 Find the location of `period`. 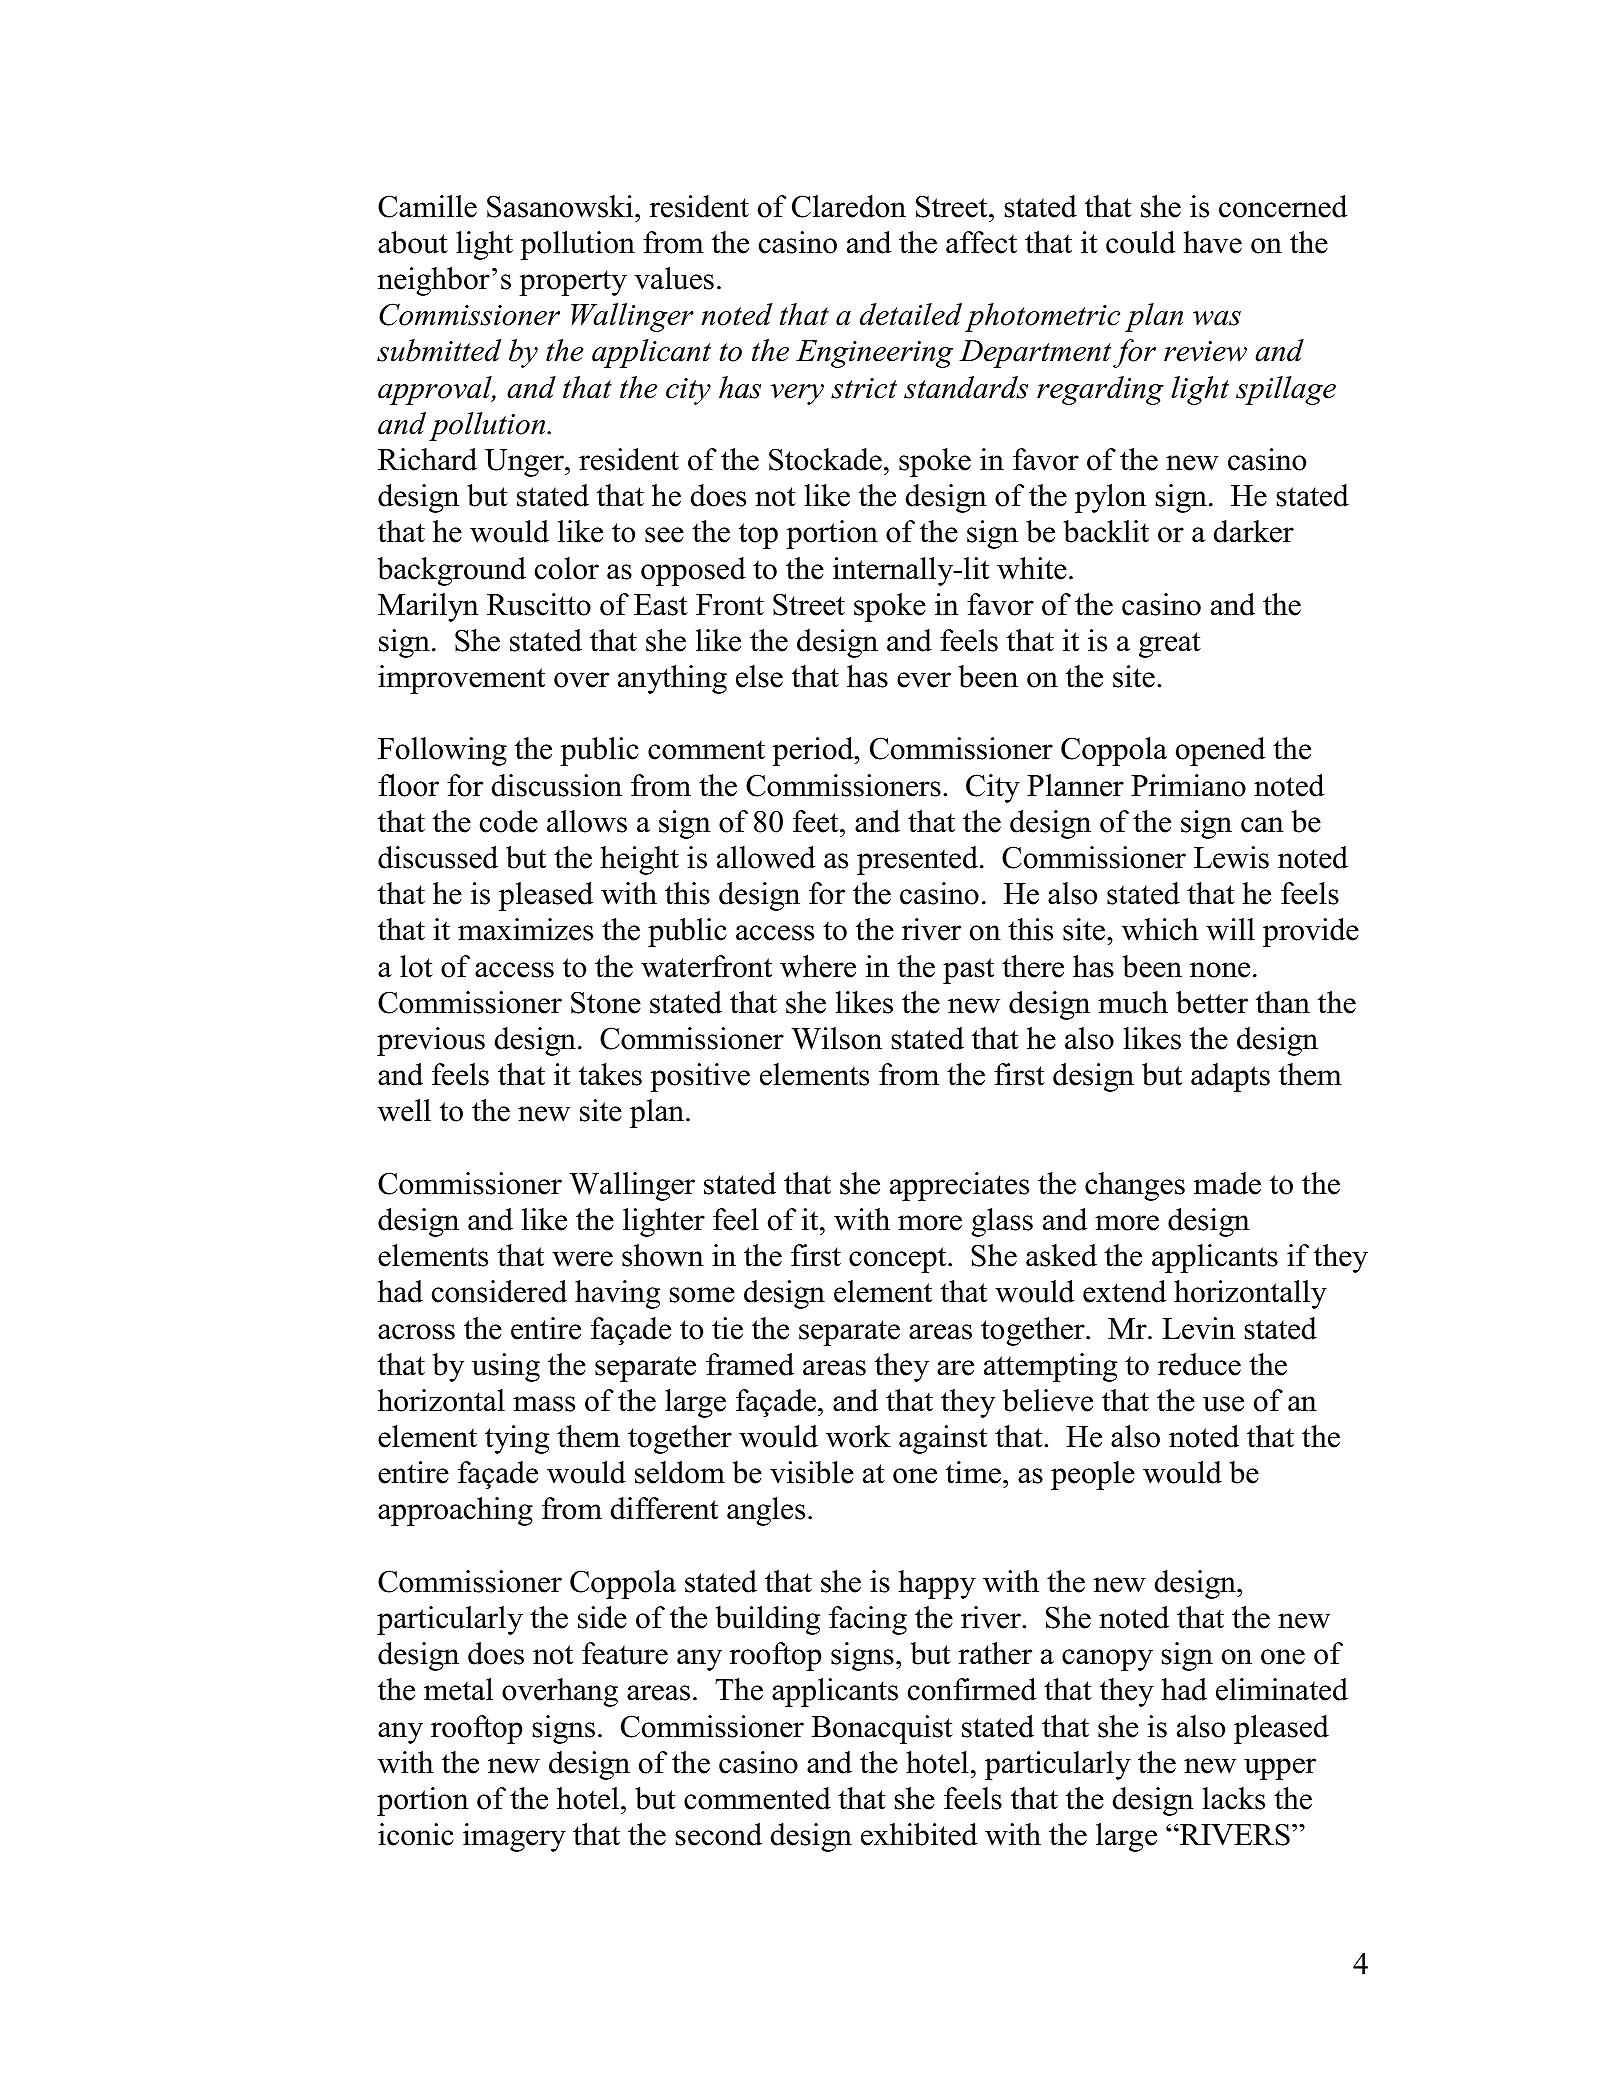

period is located at coordinates (814, 751).
